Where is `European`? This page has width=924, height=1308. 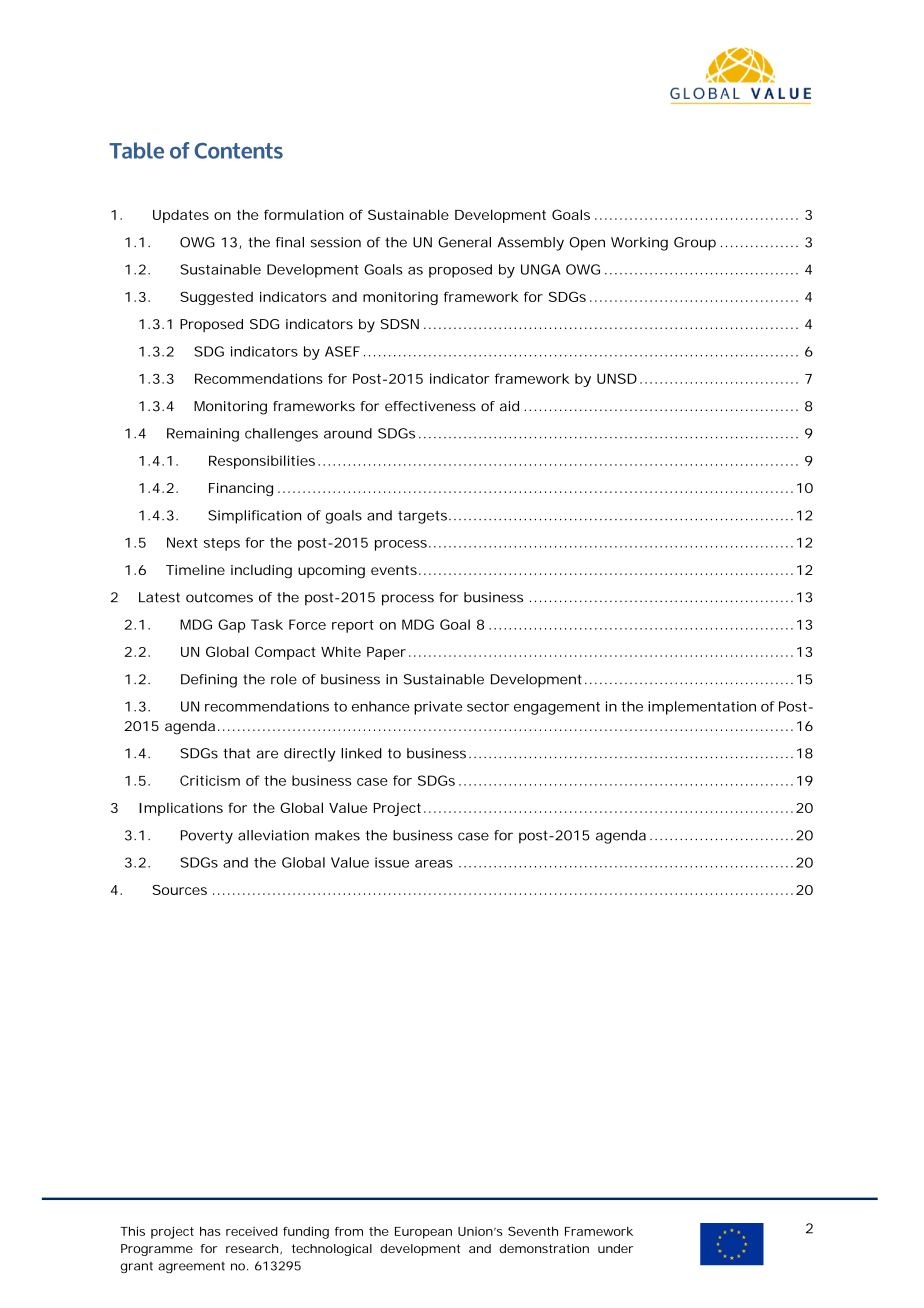 European is located at coordinates (423, 1233).
